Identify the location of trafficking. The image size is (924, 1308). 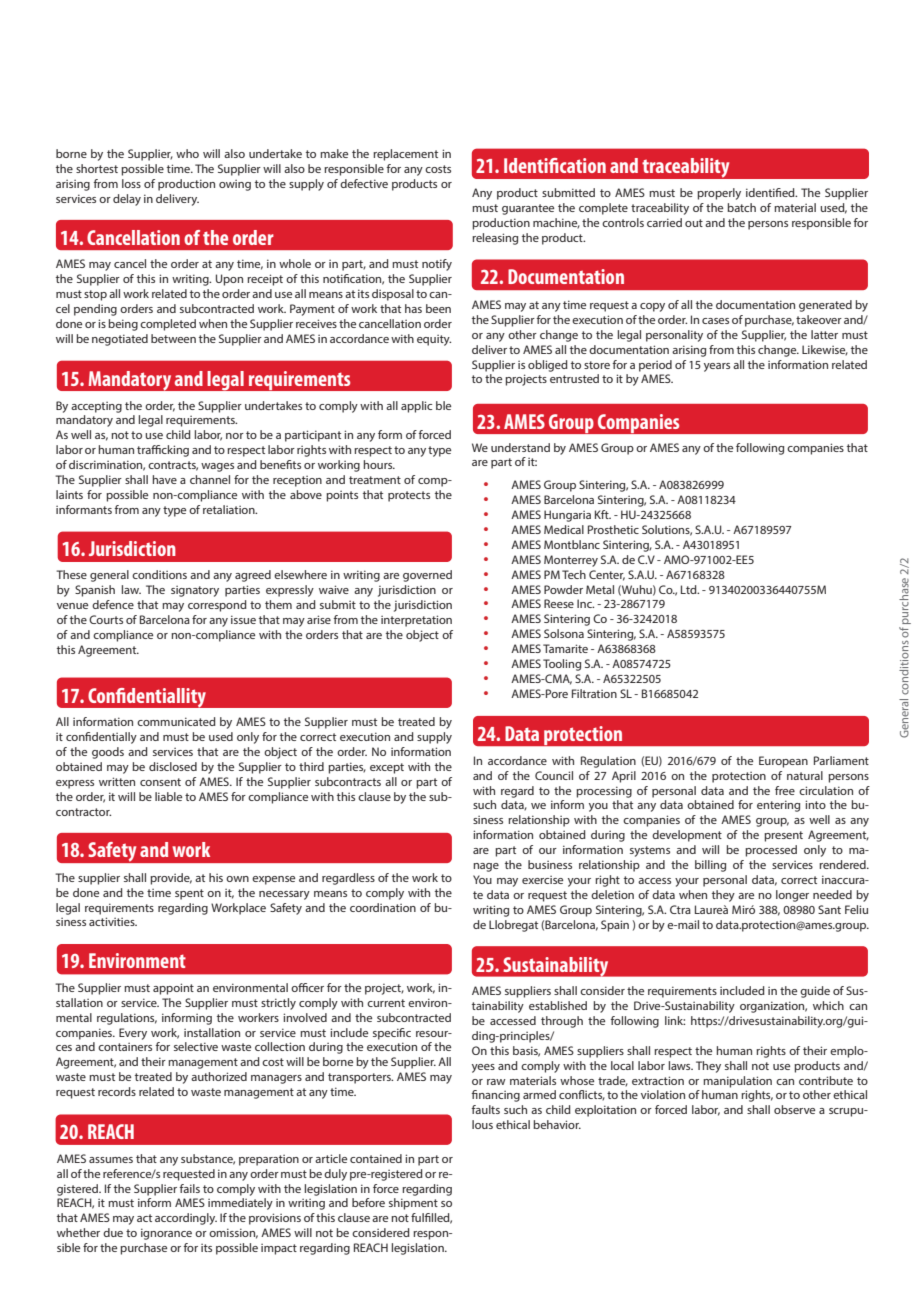
(163, 451).
